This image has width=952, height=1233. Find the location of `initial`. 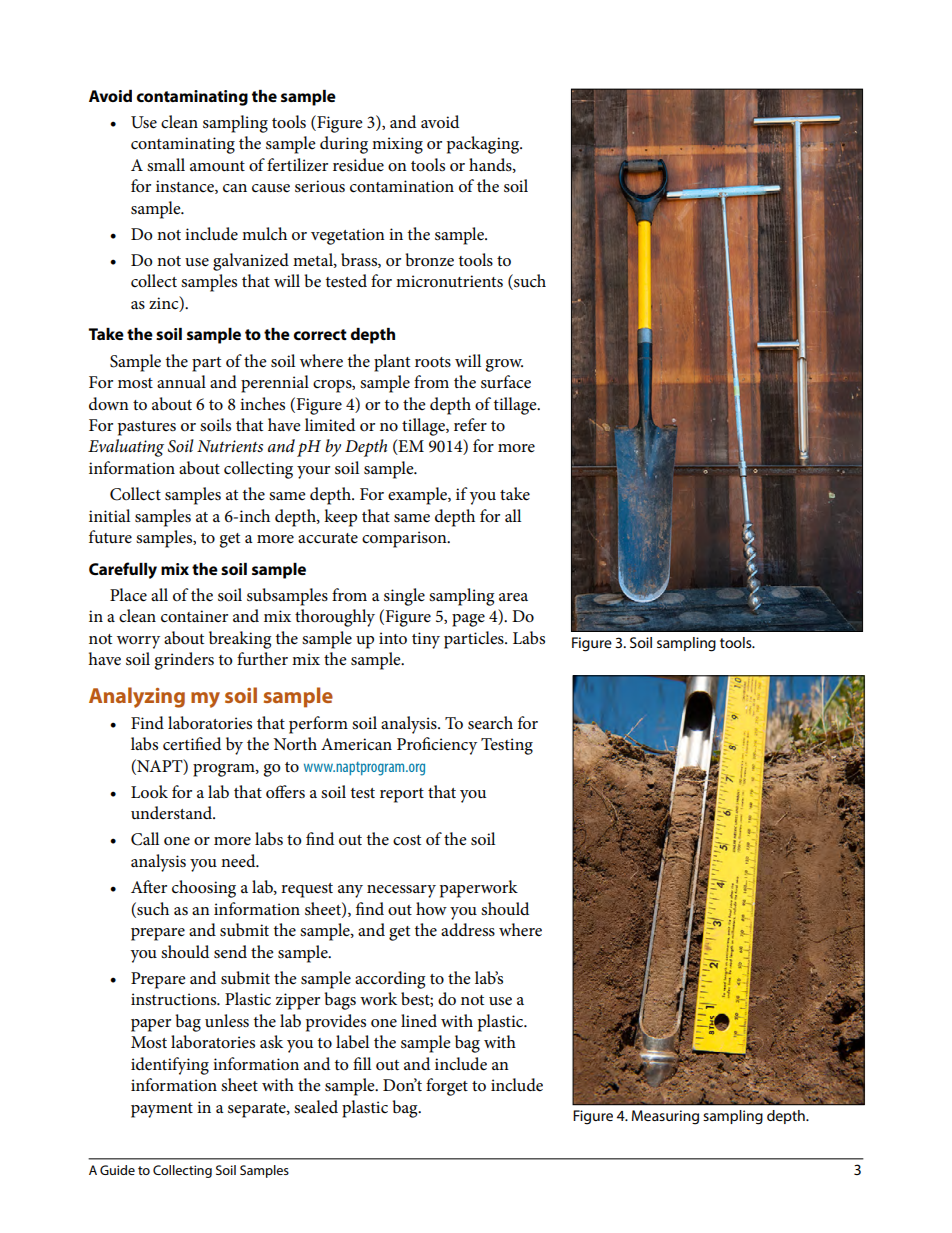

initial is located at coordinates (109, 515).
